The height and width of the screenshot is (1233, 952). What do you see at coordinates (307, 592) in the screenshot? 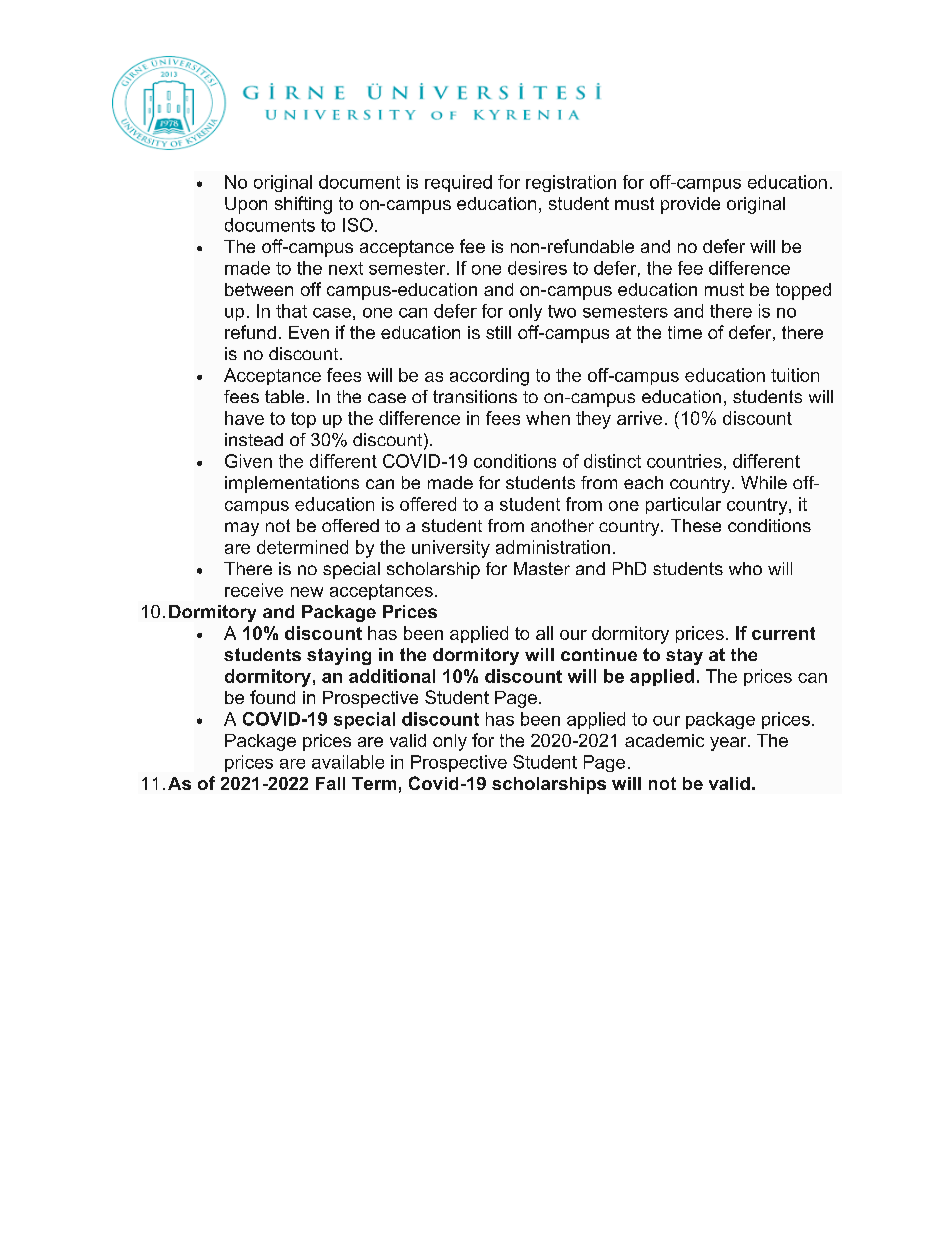
I see `new` at bounding box center [307, 592].
